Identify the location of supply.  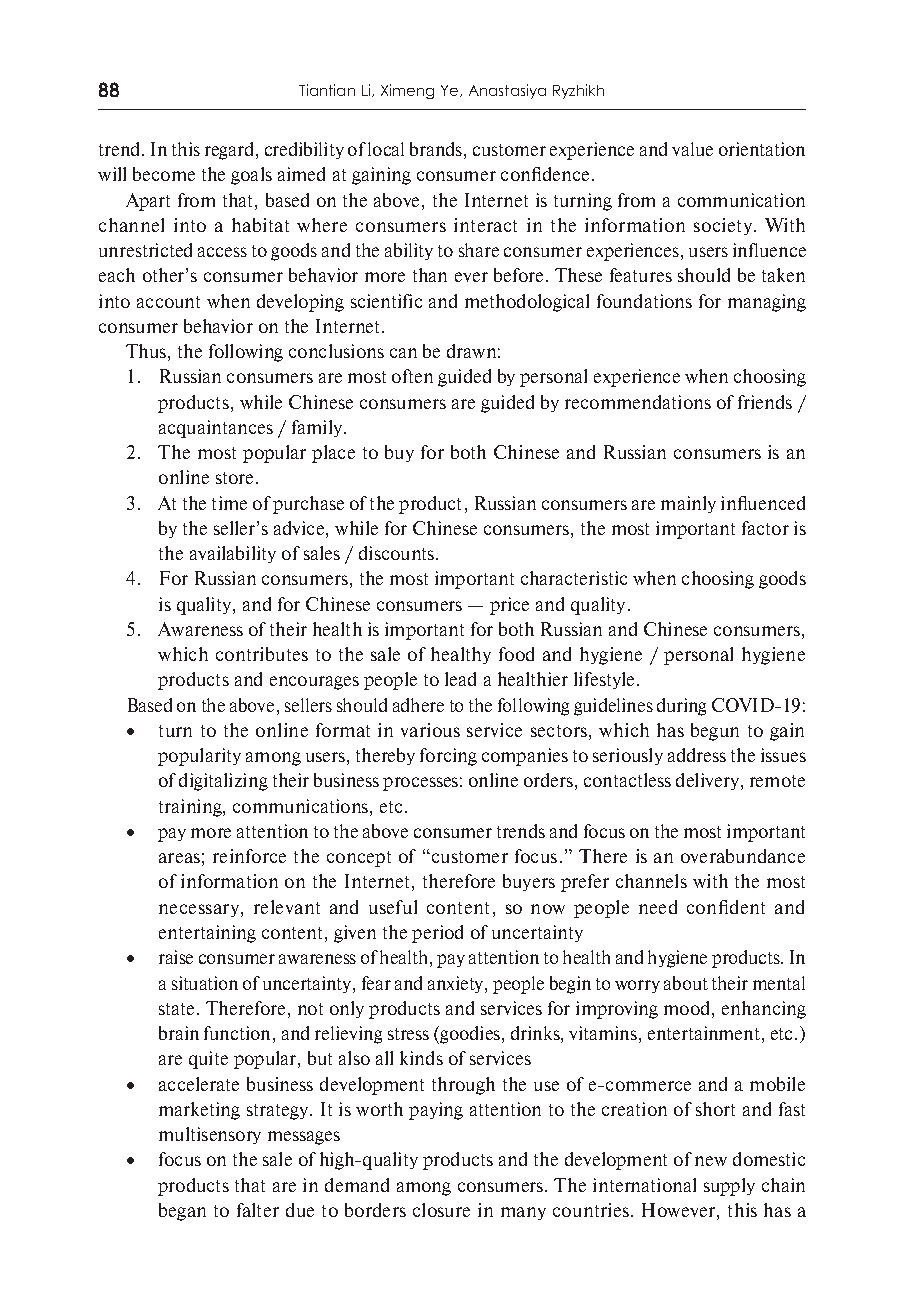
(729, 1187).
